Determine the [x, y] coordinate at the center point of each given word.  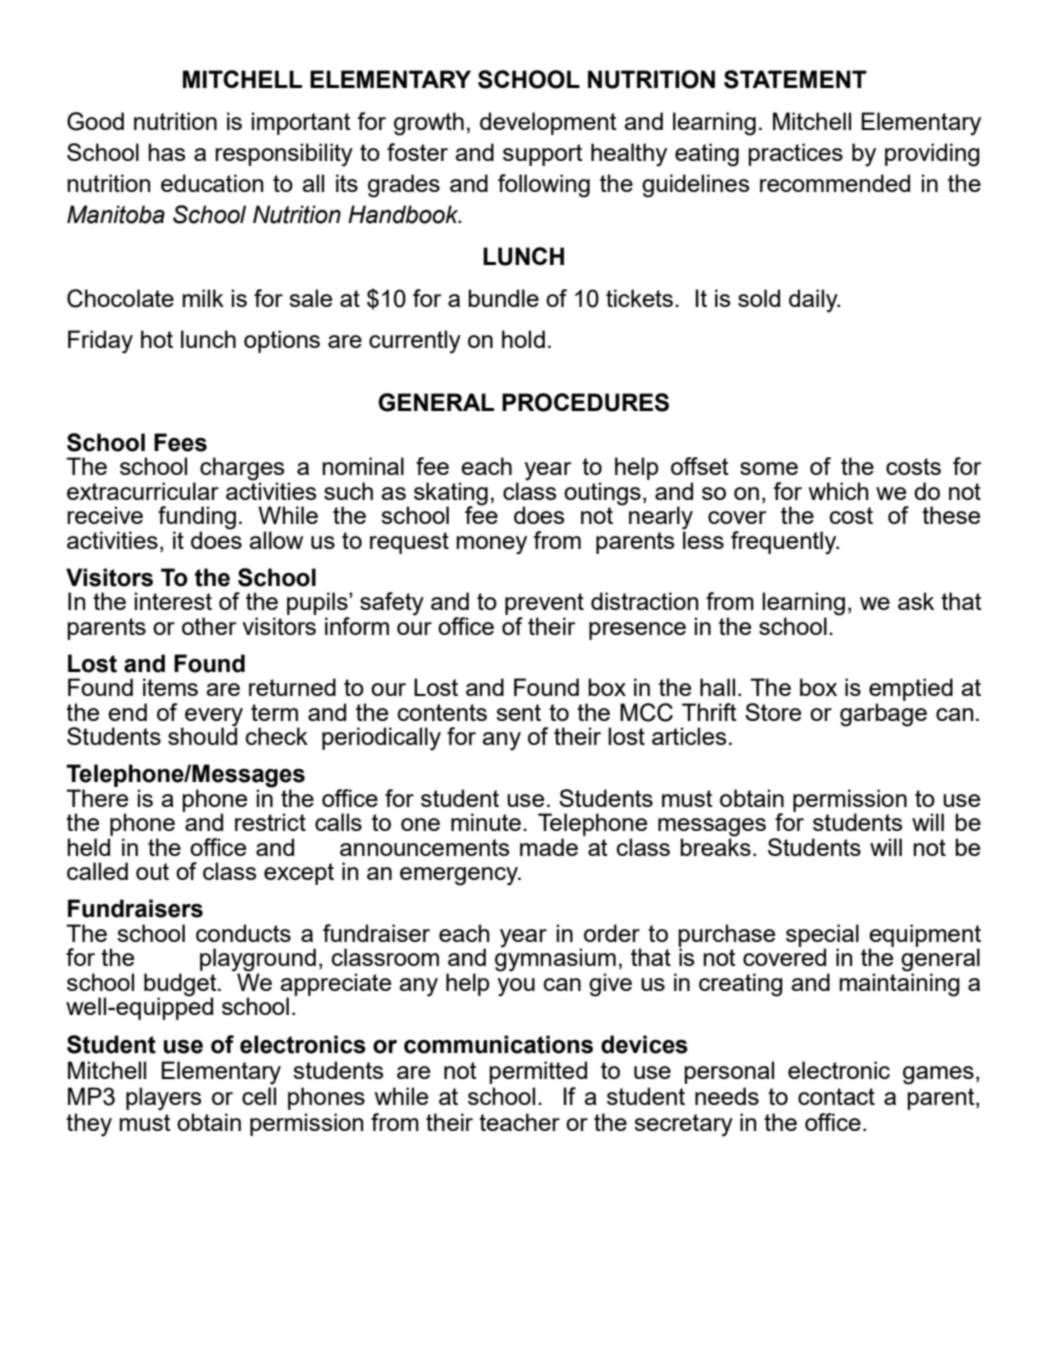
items [170, 687]
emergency [460, 876]
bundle [503, 298]
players [163, 1099]
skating [451, 494]
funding [197, 519]
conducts [243, 933]
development [548, 123]
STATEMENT [795, 79]
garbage [883, 715]
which [838, 491]
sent [518, 712]
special [822, 936]
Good [95, 121]
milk [203, 298]
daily [814, 301]
